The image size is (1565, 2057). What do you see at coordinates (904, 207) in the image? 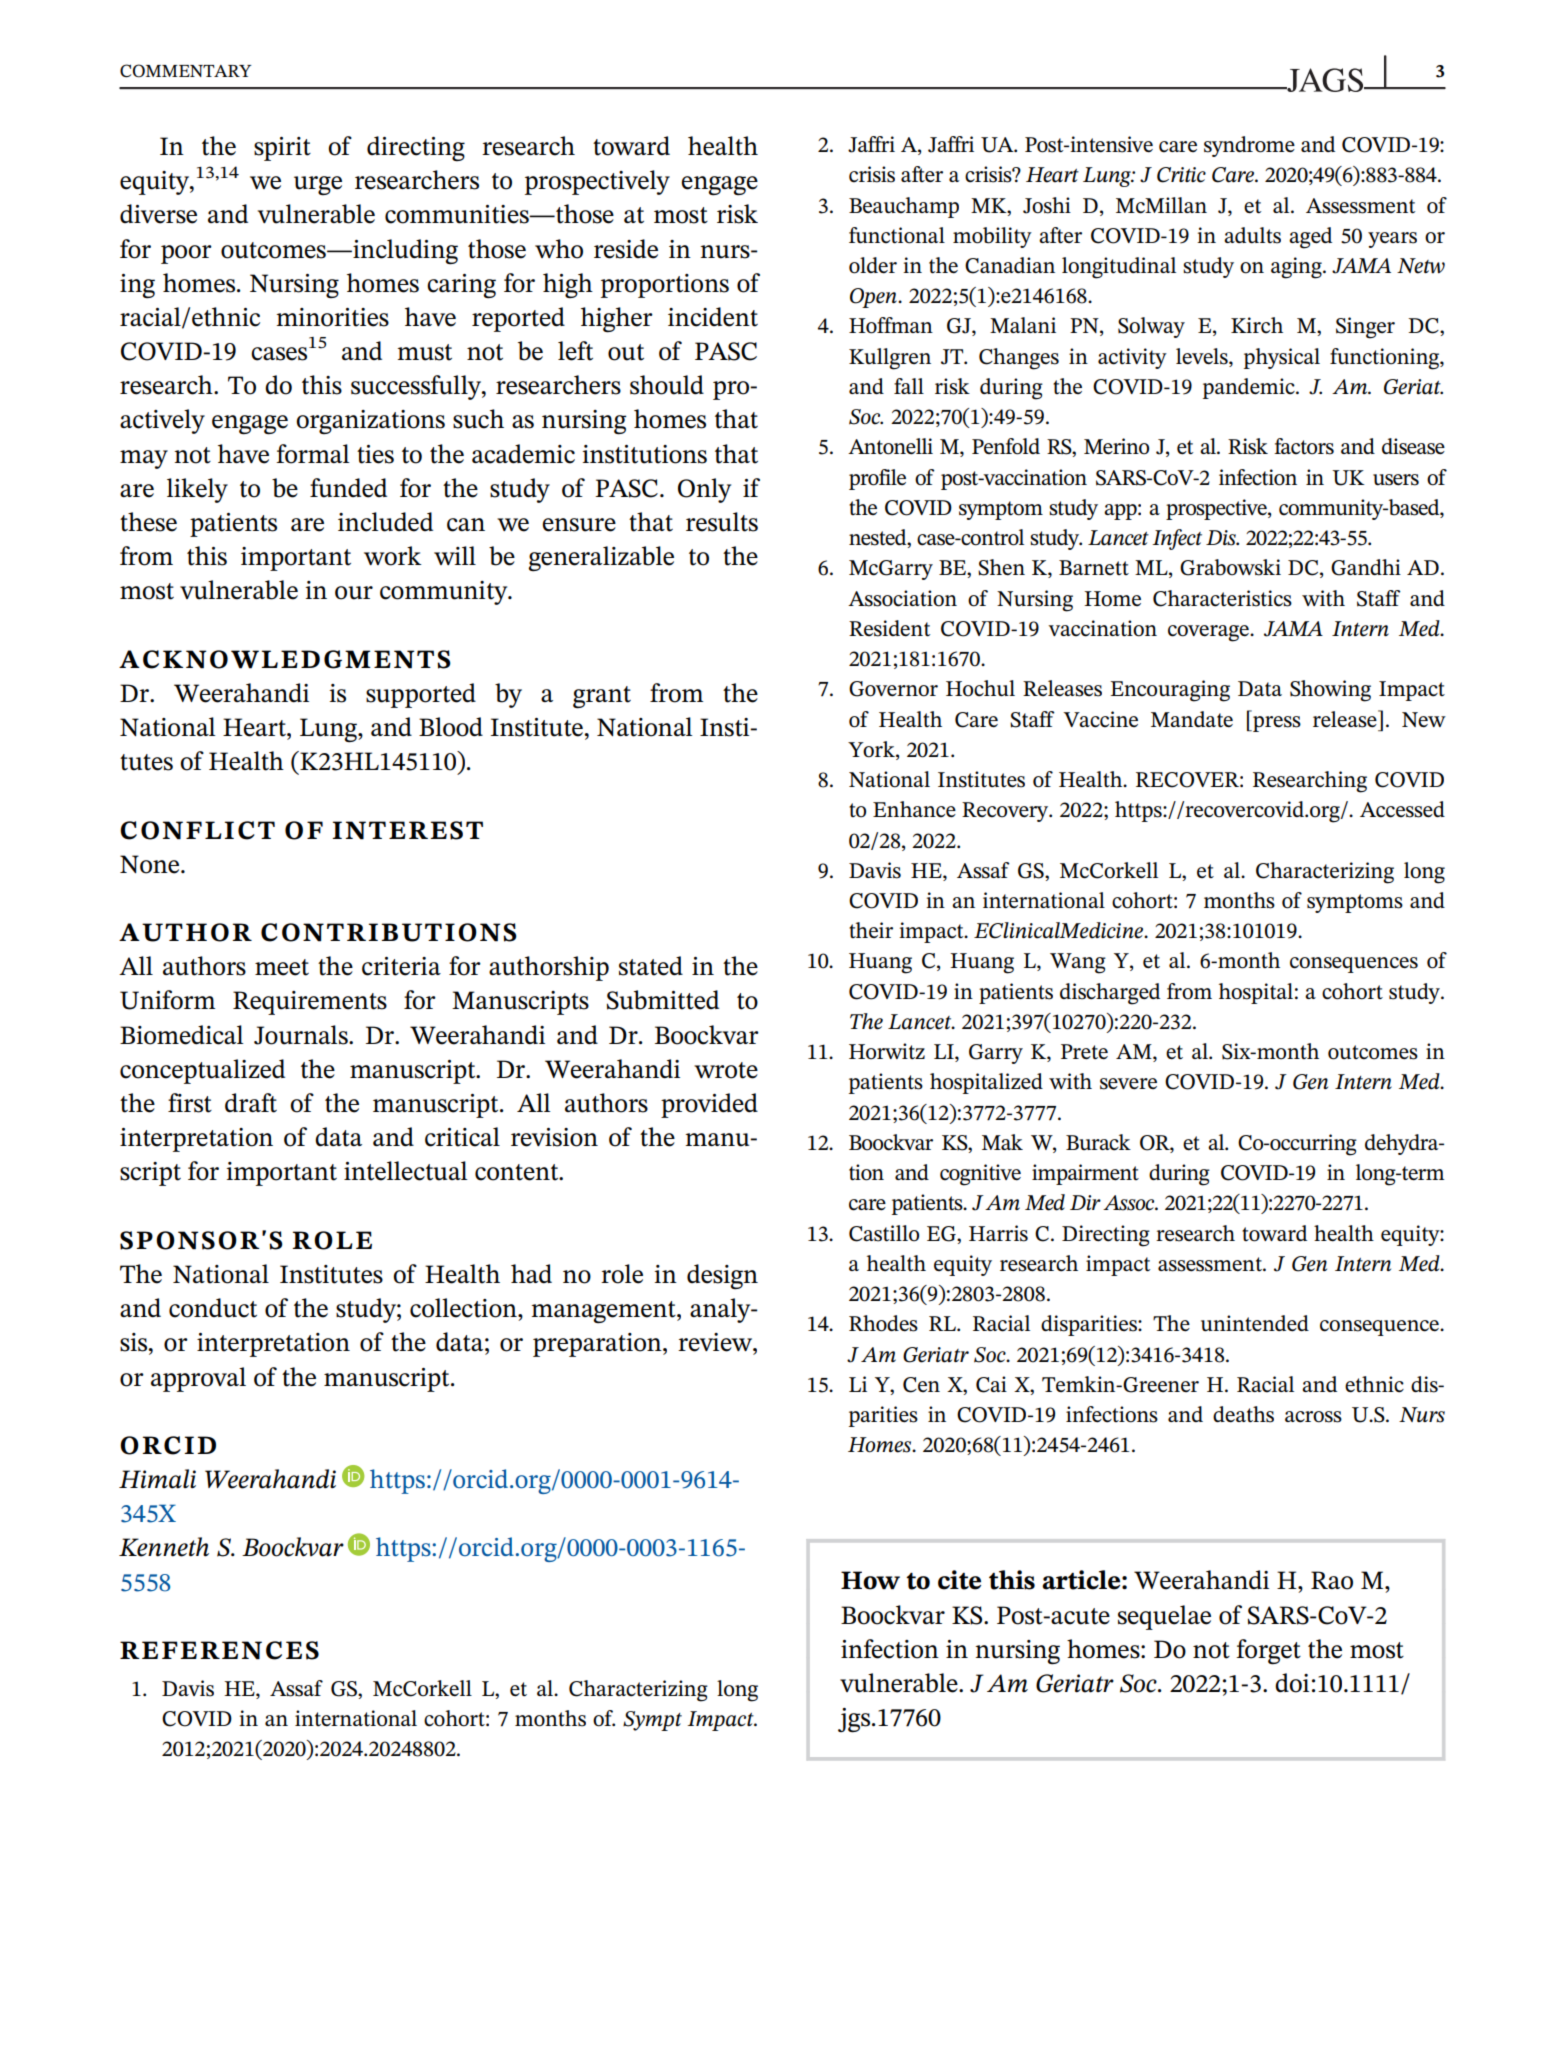
I see `Beauchamp` at bounding box center [904, 207].
